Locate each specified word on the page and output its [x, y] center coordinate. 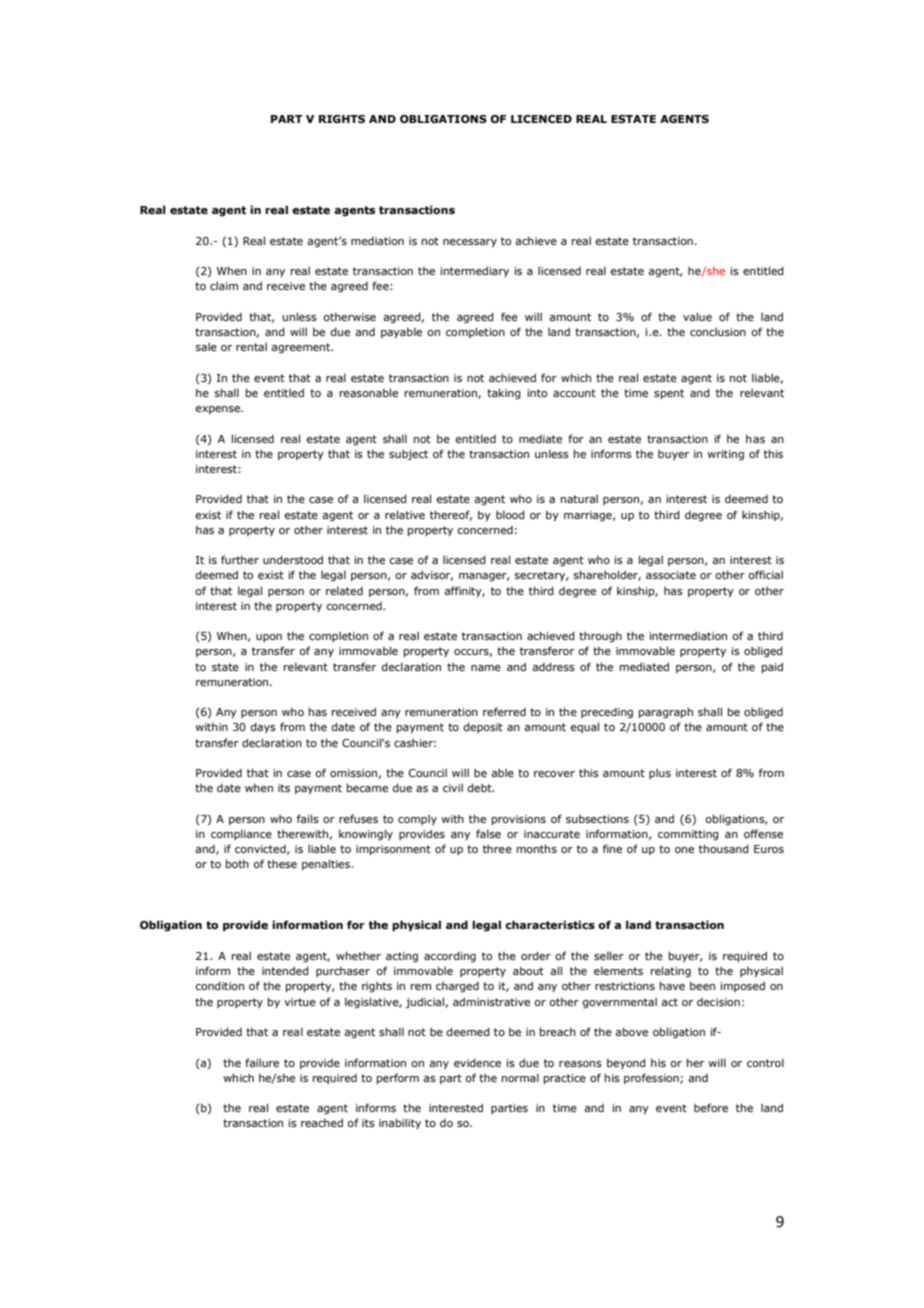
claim [224, 285]
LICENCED [541, 119]
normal [520, 1077]
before [711, 1107]
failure [262, 1062]
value [697, 316]
